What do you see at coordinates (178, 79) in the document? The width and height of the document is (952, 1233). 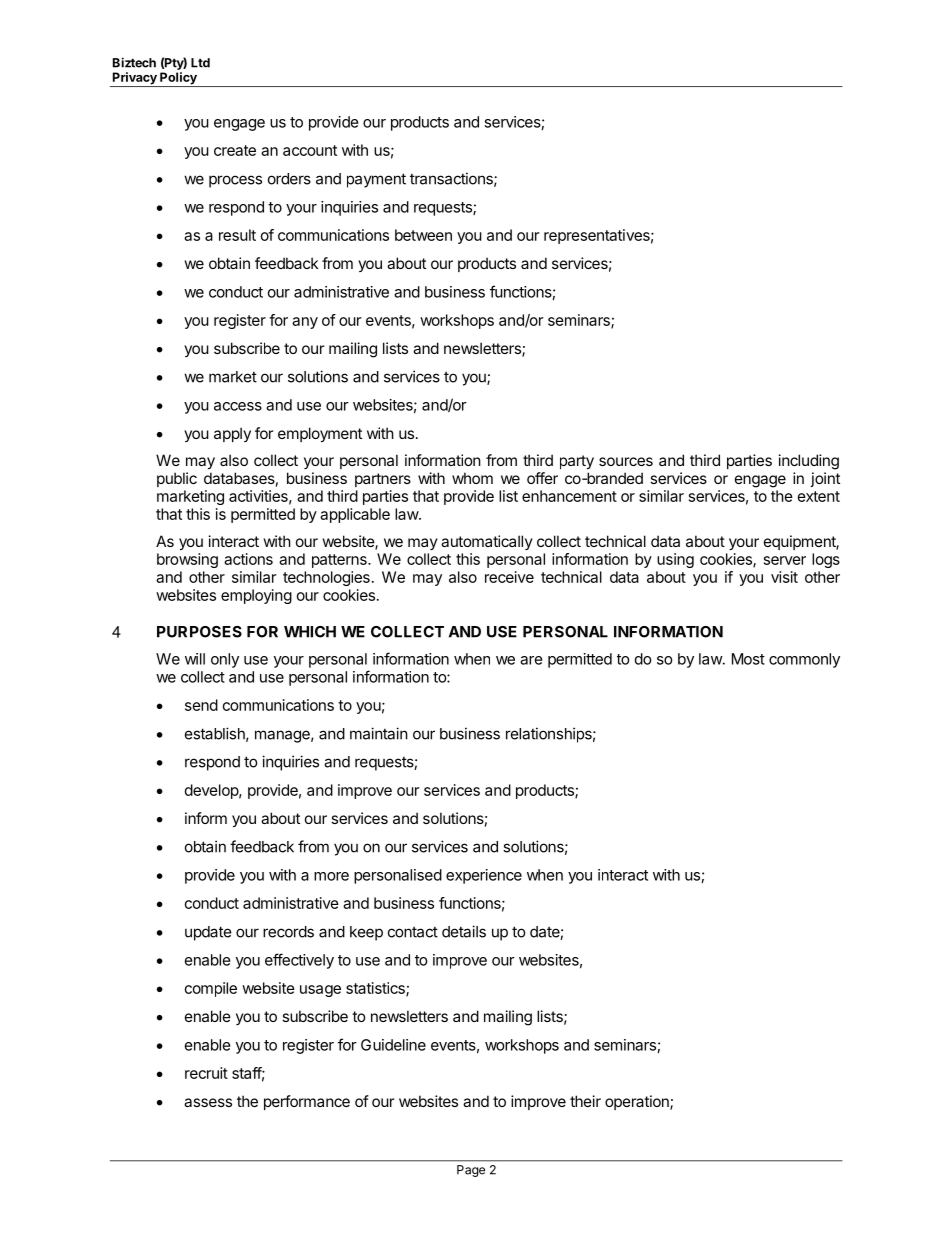 I see `Policy` at bounding box center [178, 79].
